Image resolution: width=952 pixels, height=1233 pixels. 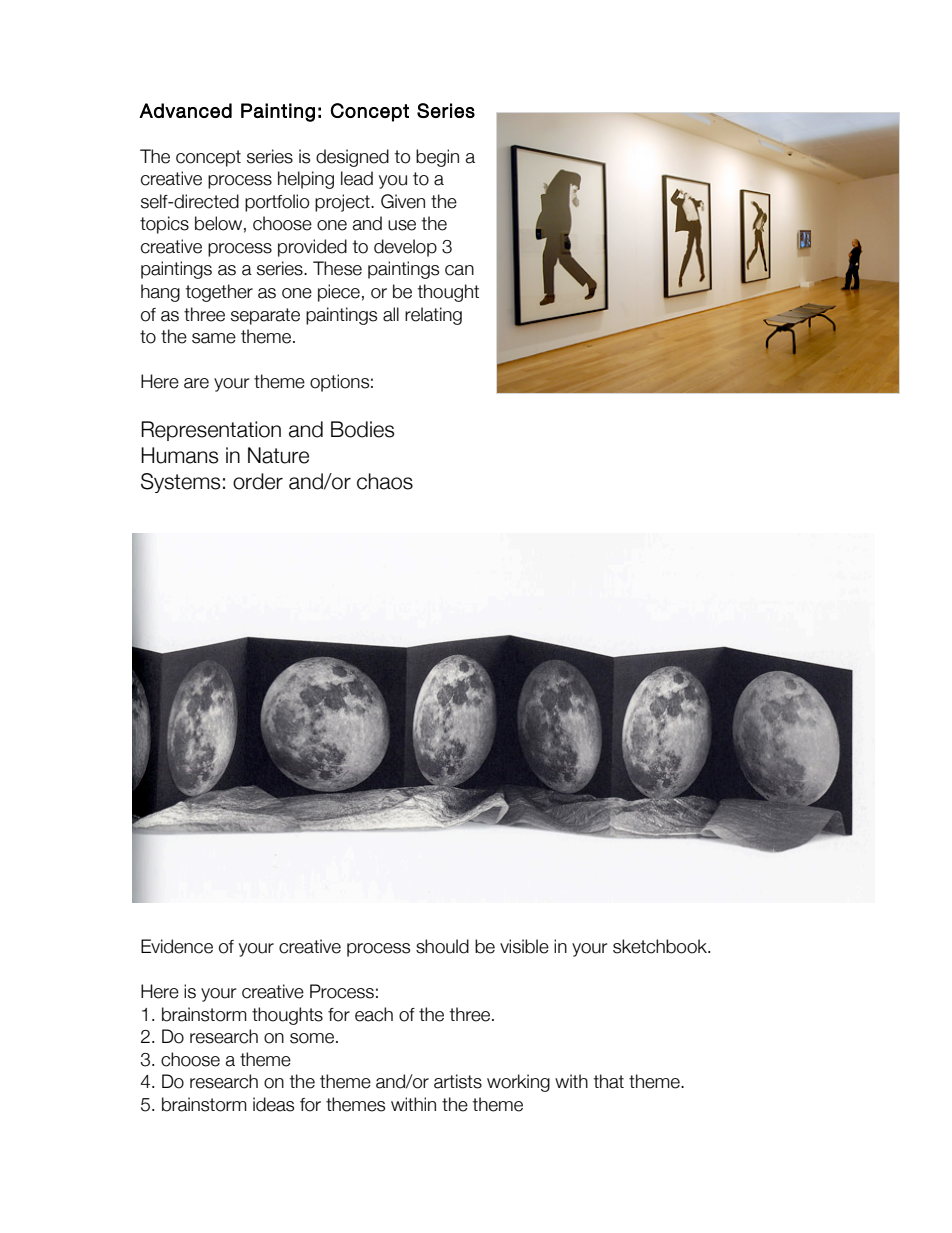 What do you see at coordinates (459, 270) in the document?
I see `can` at bounding box center [459, 270].
